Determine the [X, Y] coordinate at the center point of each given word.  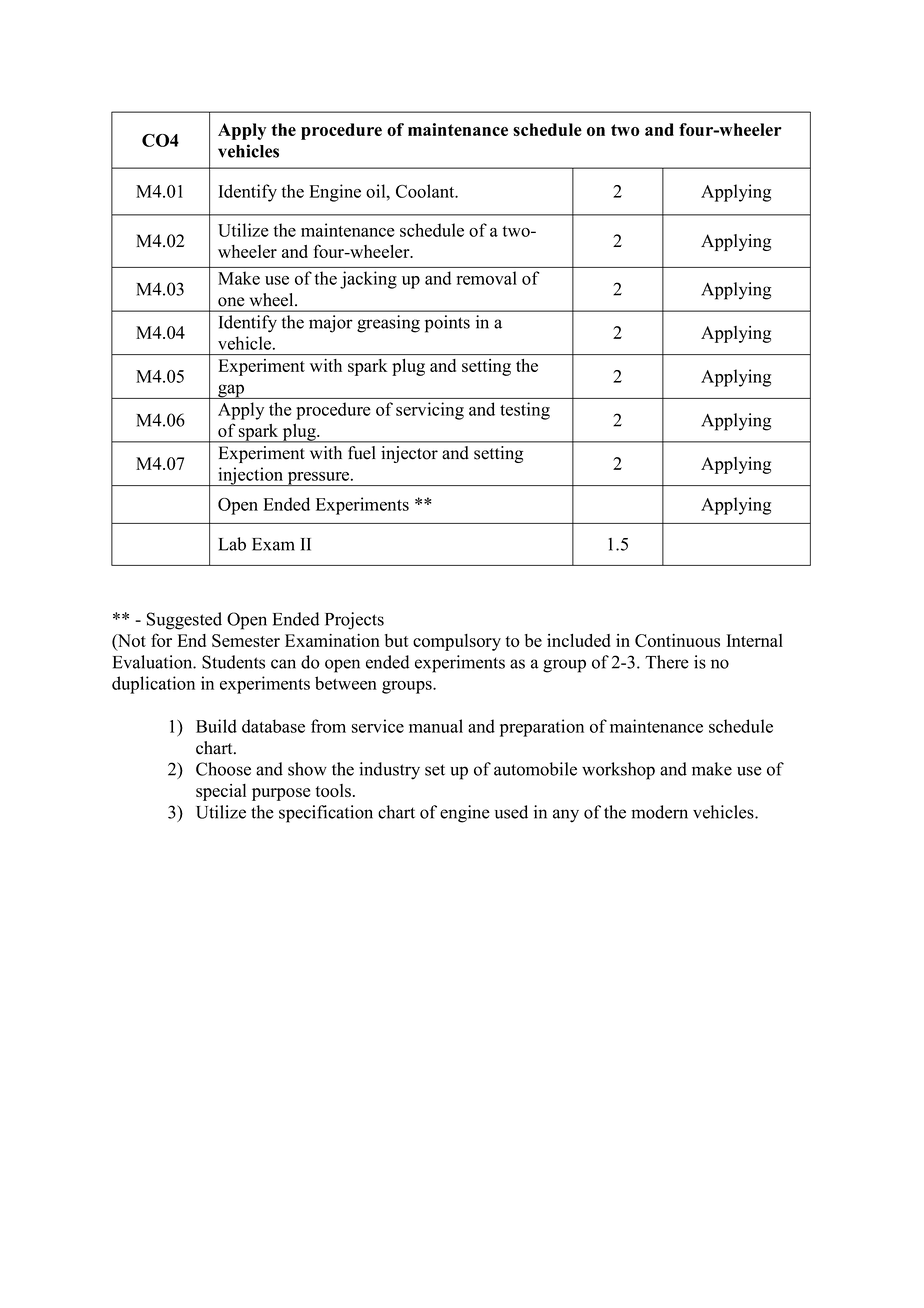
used [511, 812]
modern [659, 812]
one [231, 302]
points [447, 324]
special [221, 792]
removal [487, 278]
